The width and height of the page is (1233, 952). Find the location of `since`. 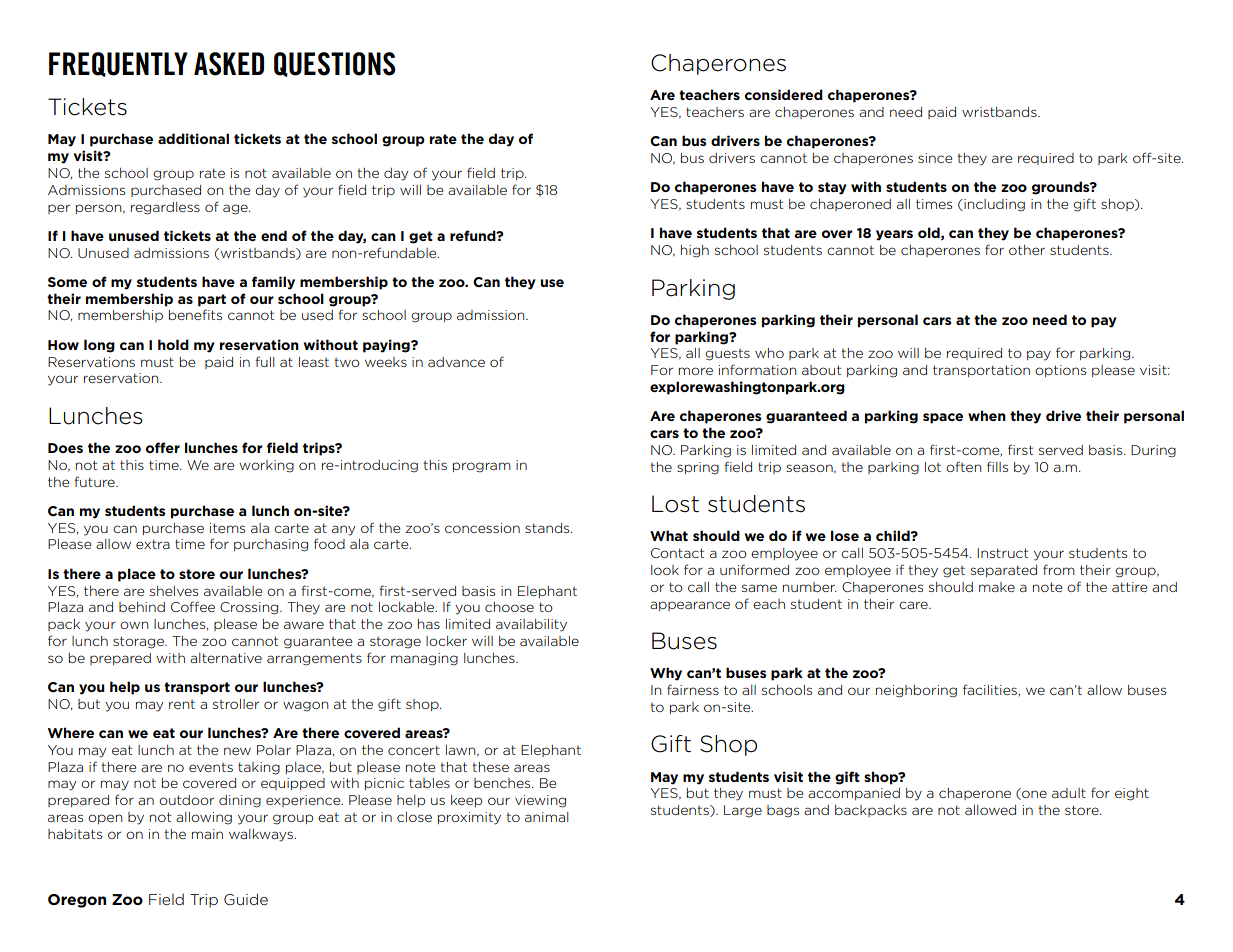

since is located at coordinates (935, 158).
